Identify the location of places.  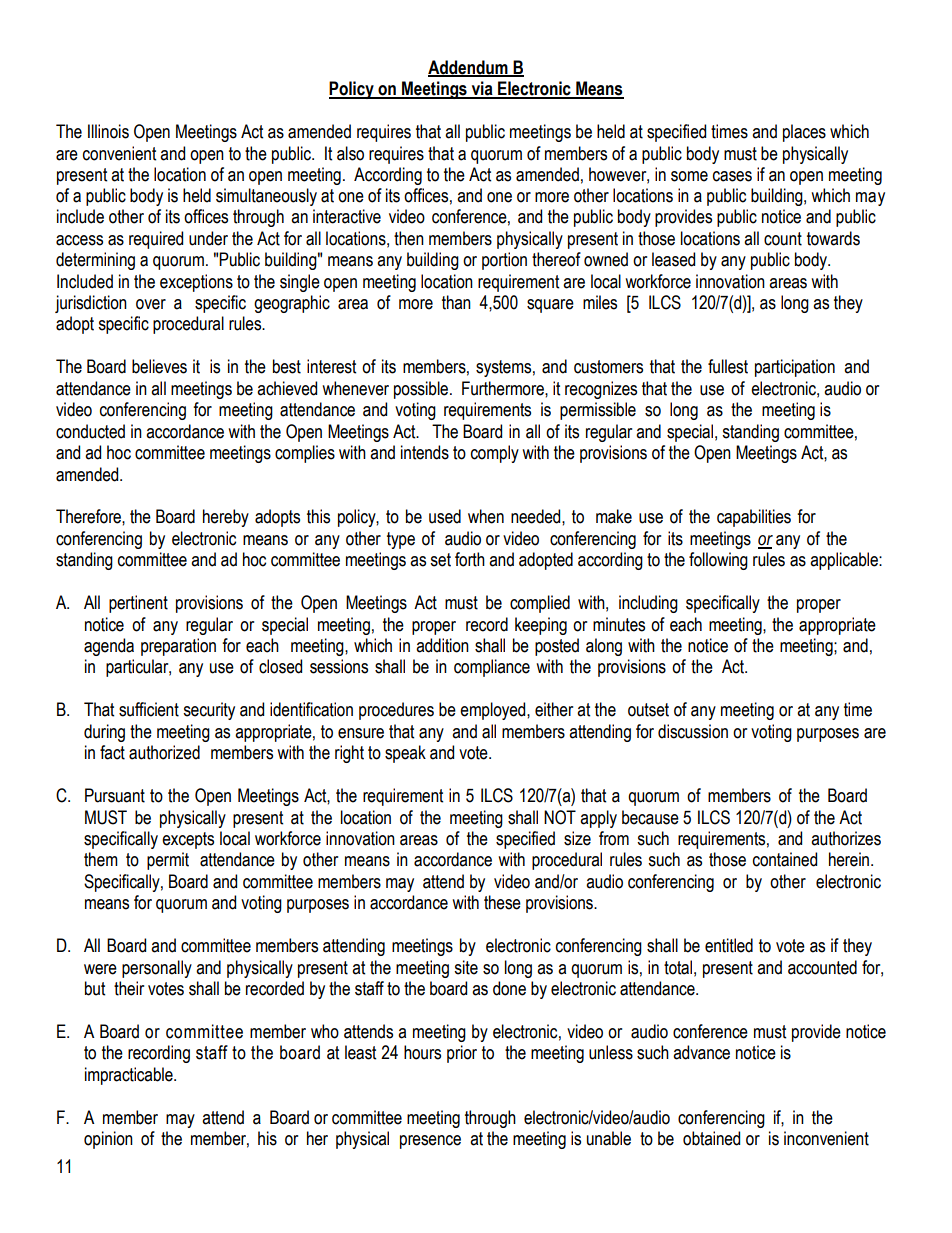
(804, 133).
